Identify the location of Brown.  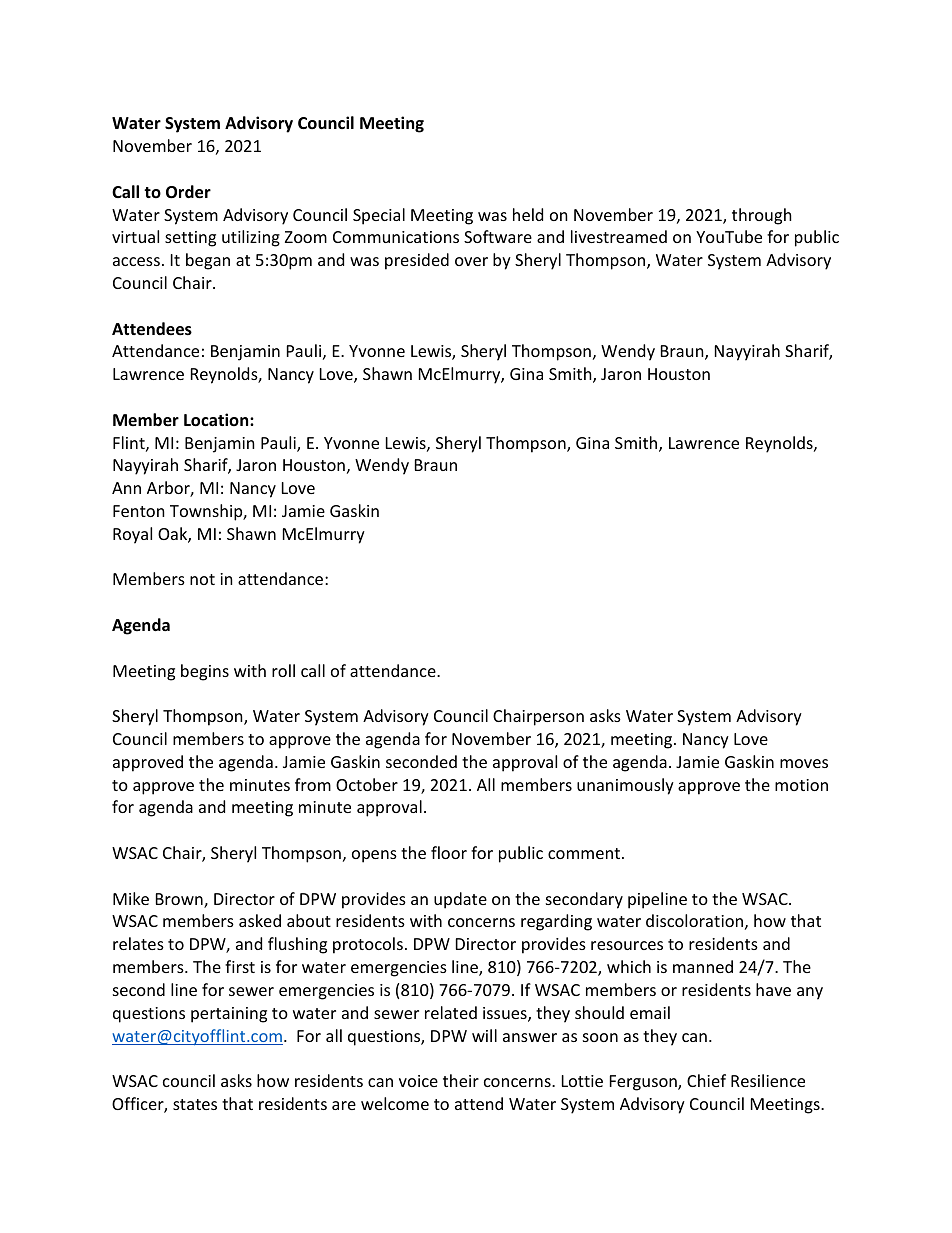
(180, 900).
